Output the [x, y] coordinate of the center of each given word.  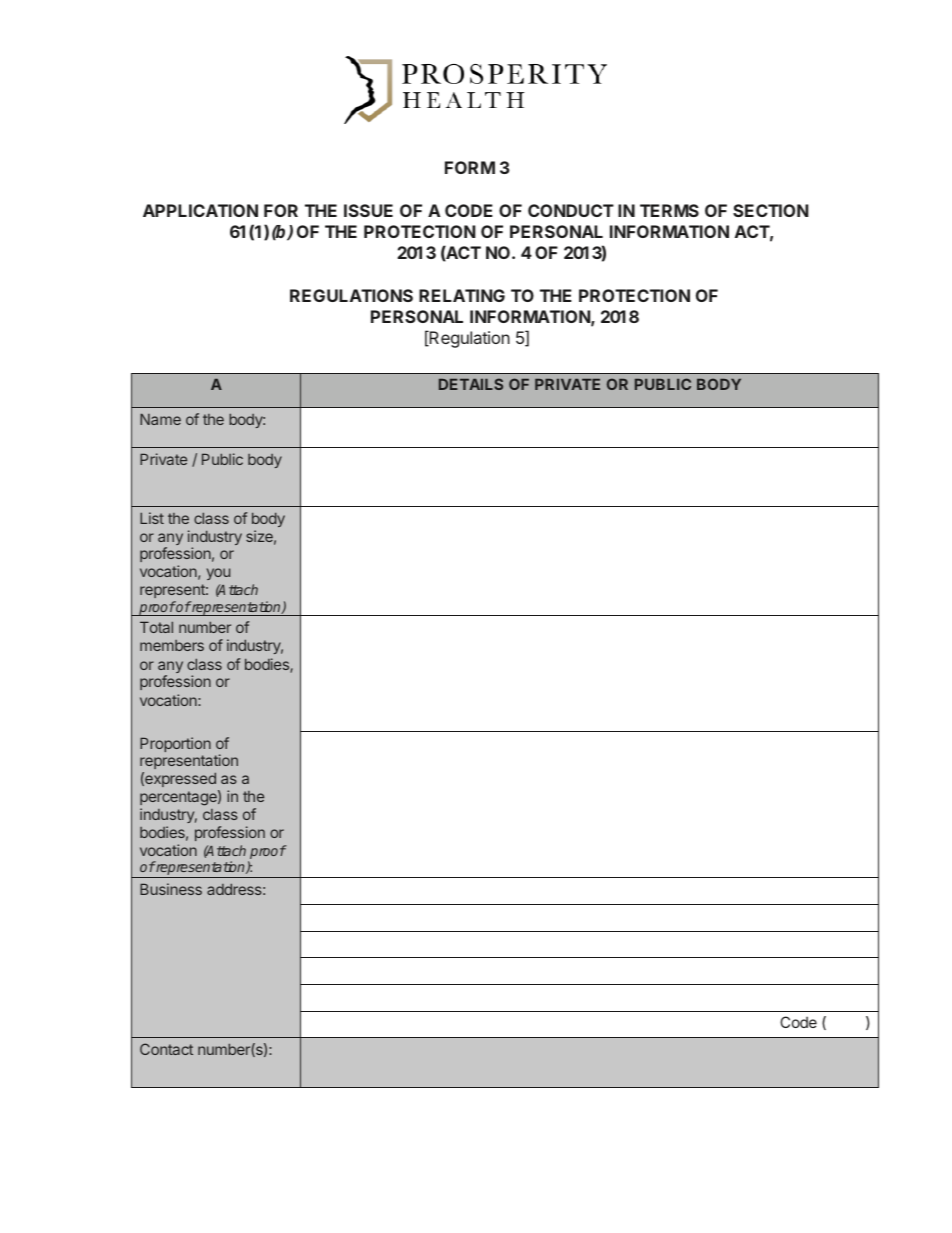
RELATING [462, 295]
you [218, 574]
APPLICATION [200, 210]
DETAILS [471, 384]
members [172, 645]
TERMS [669, 210]
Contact [166, 1049]
